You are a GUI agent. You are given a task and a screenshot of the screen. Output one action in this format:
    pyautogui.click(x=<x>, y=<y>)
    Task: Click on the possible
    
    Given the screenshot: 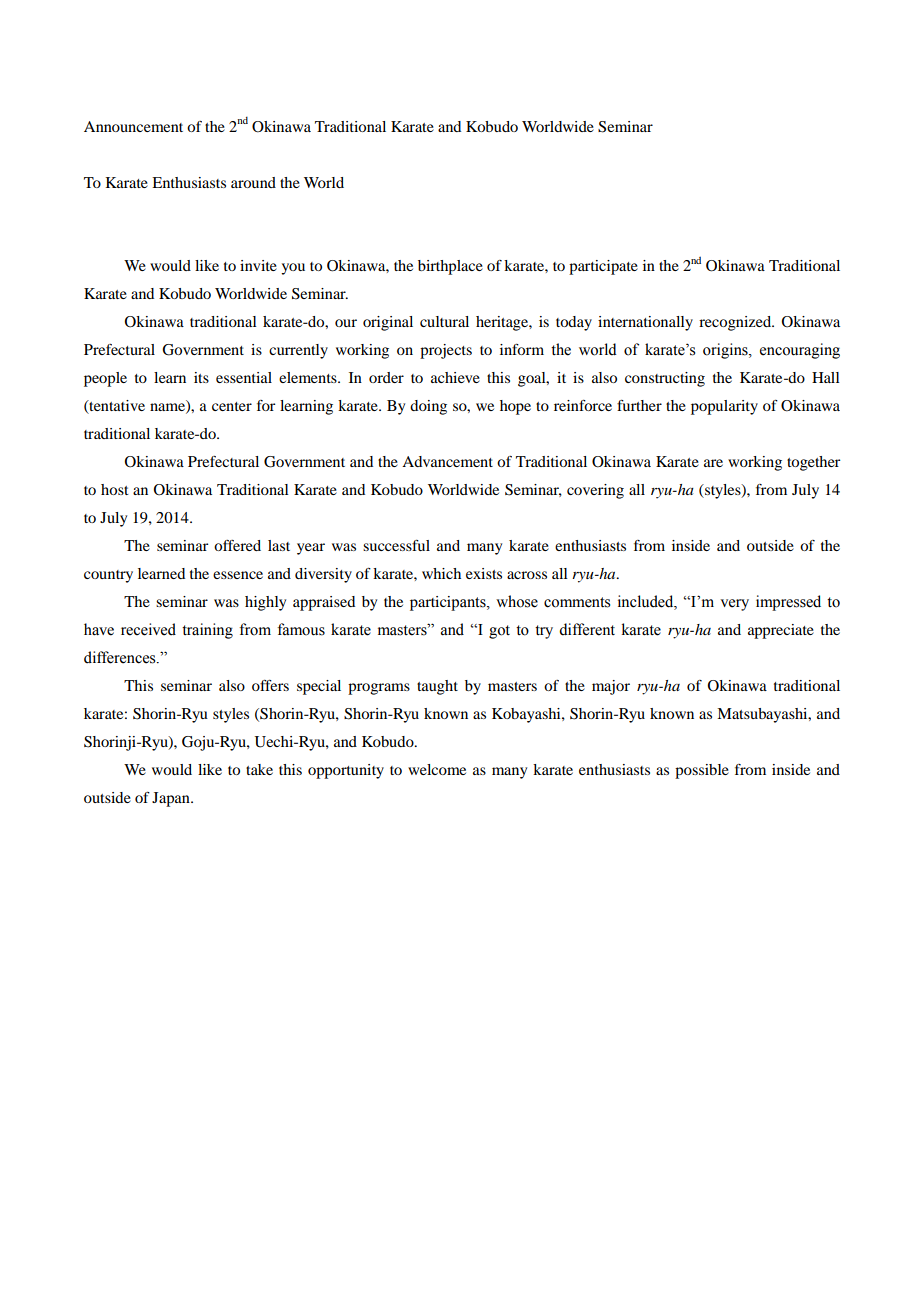 What is the action you would take?
    pyautogui.click(x=702, y=771)
